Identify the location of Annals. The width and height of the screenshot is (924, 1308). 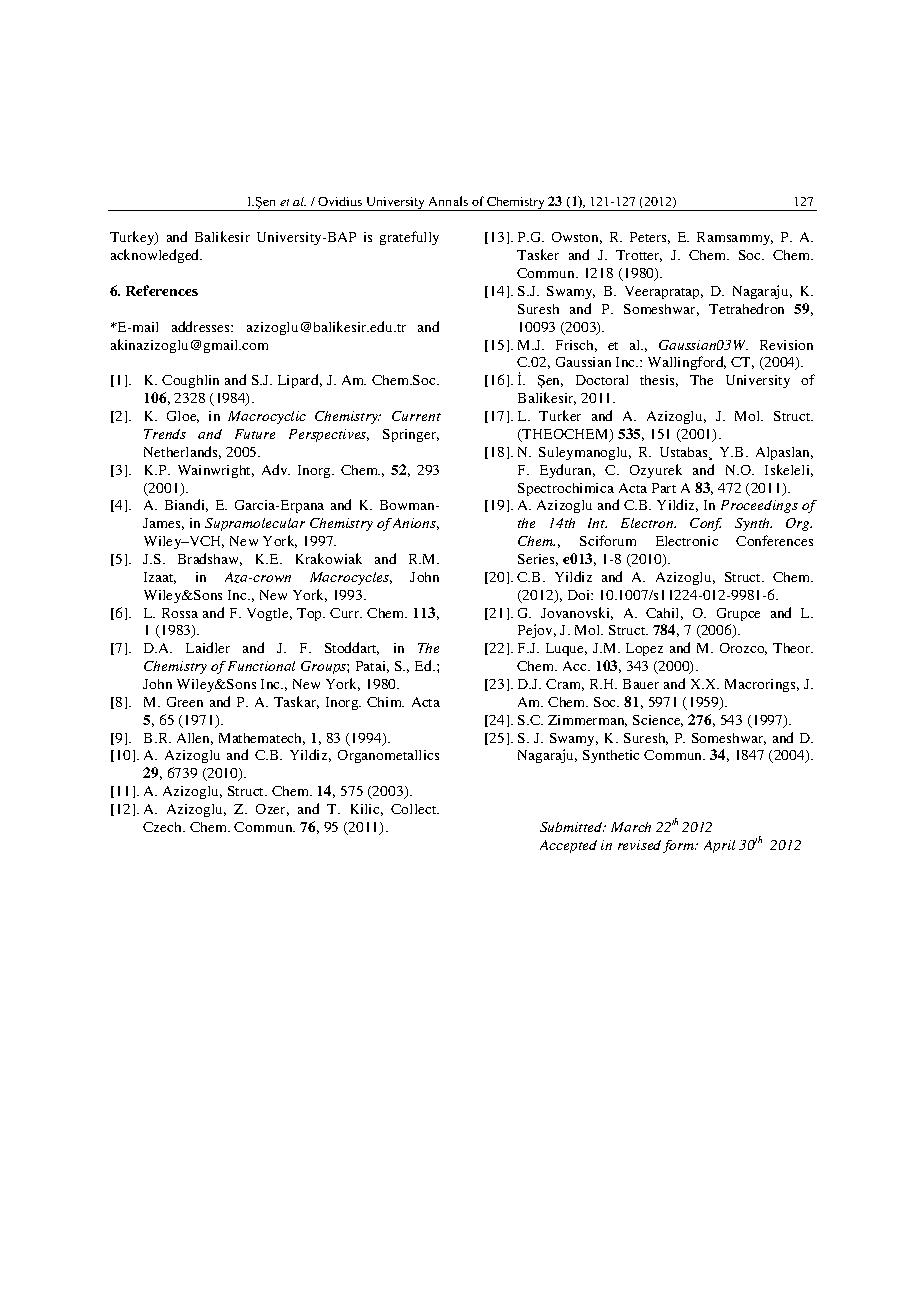
(448, 201).
